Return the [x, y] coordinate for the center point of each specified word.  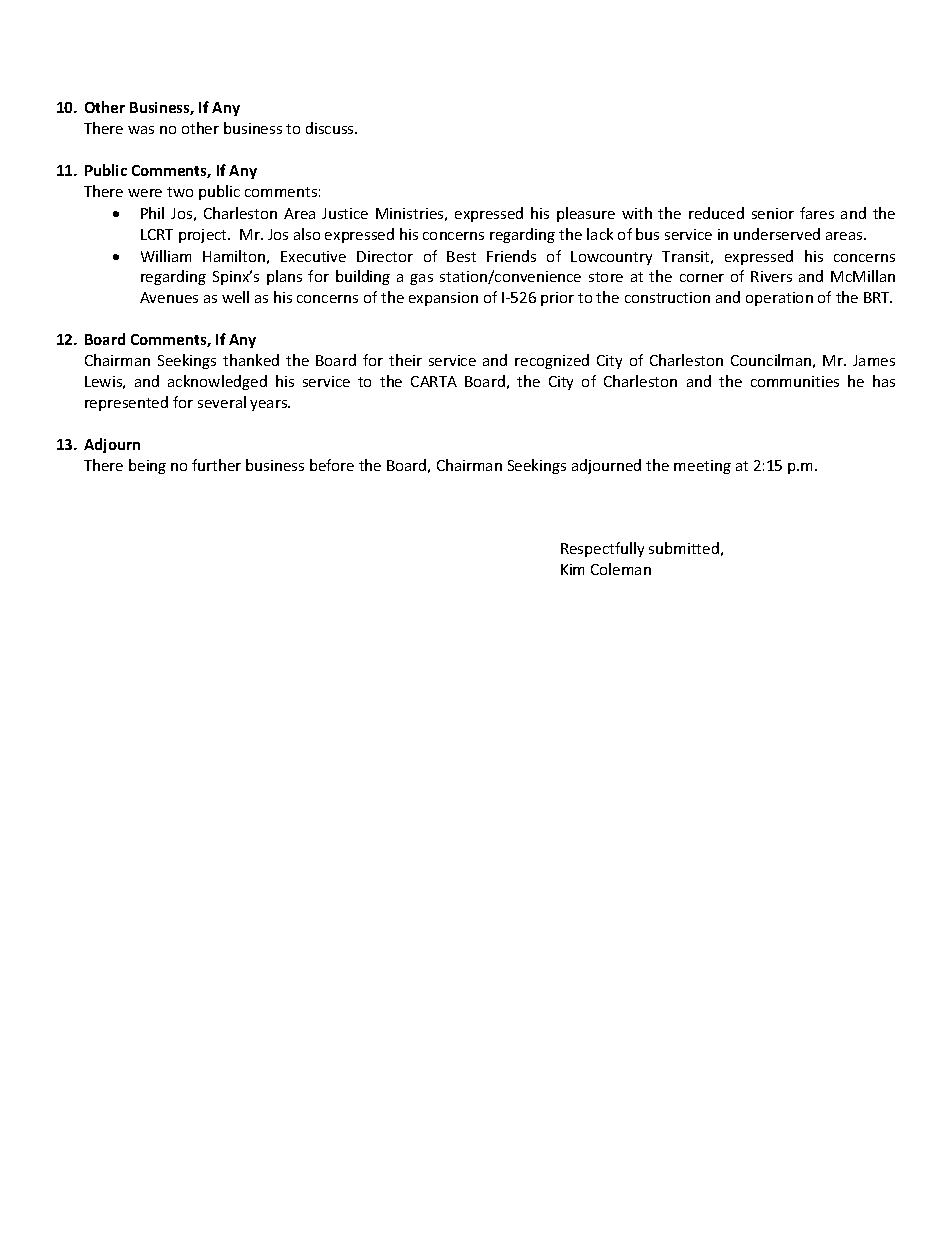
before [332, 465]
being [147, 466]
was [141, 130]
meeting [702, 467]
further [216, 465]
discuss [331, 128]
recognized [552, 361]
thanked [251, 360]
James [874, 360]
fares [817, 213]
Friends [511, 256]
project [204, 236]
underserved [777, 234]
